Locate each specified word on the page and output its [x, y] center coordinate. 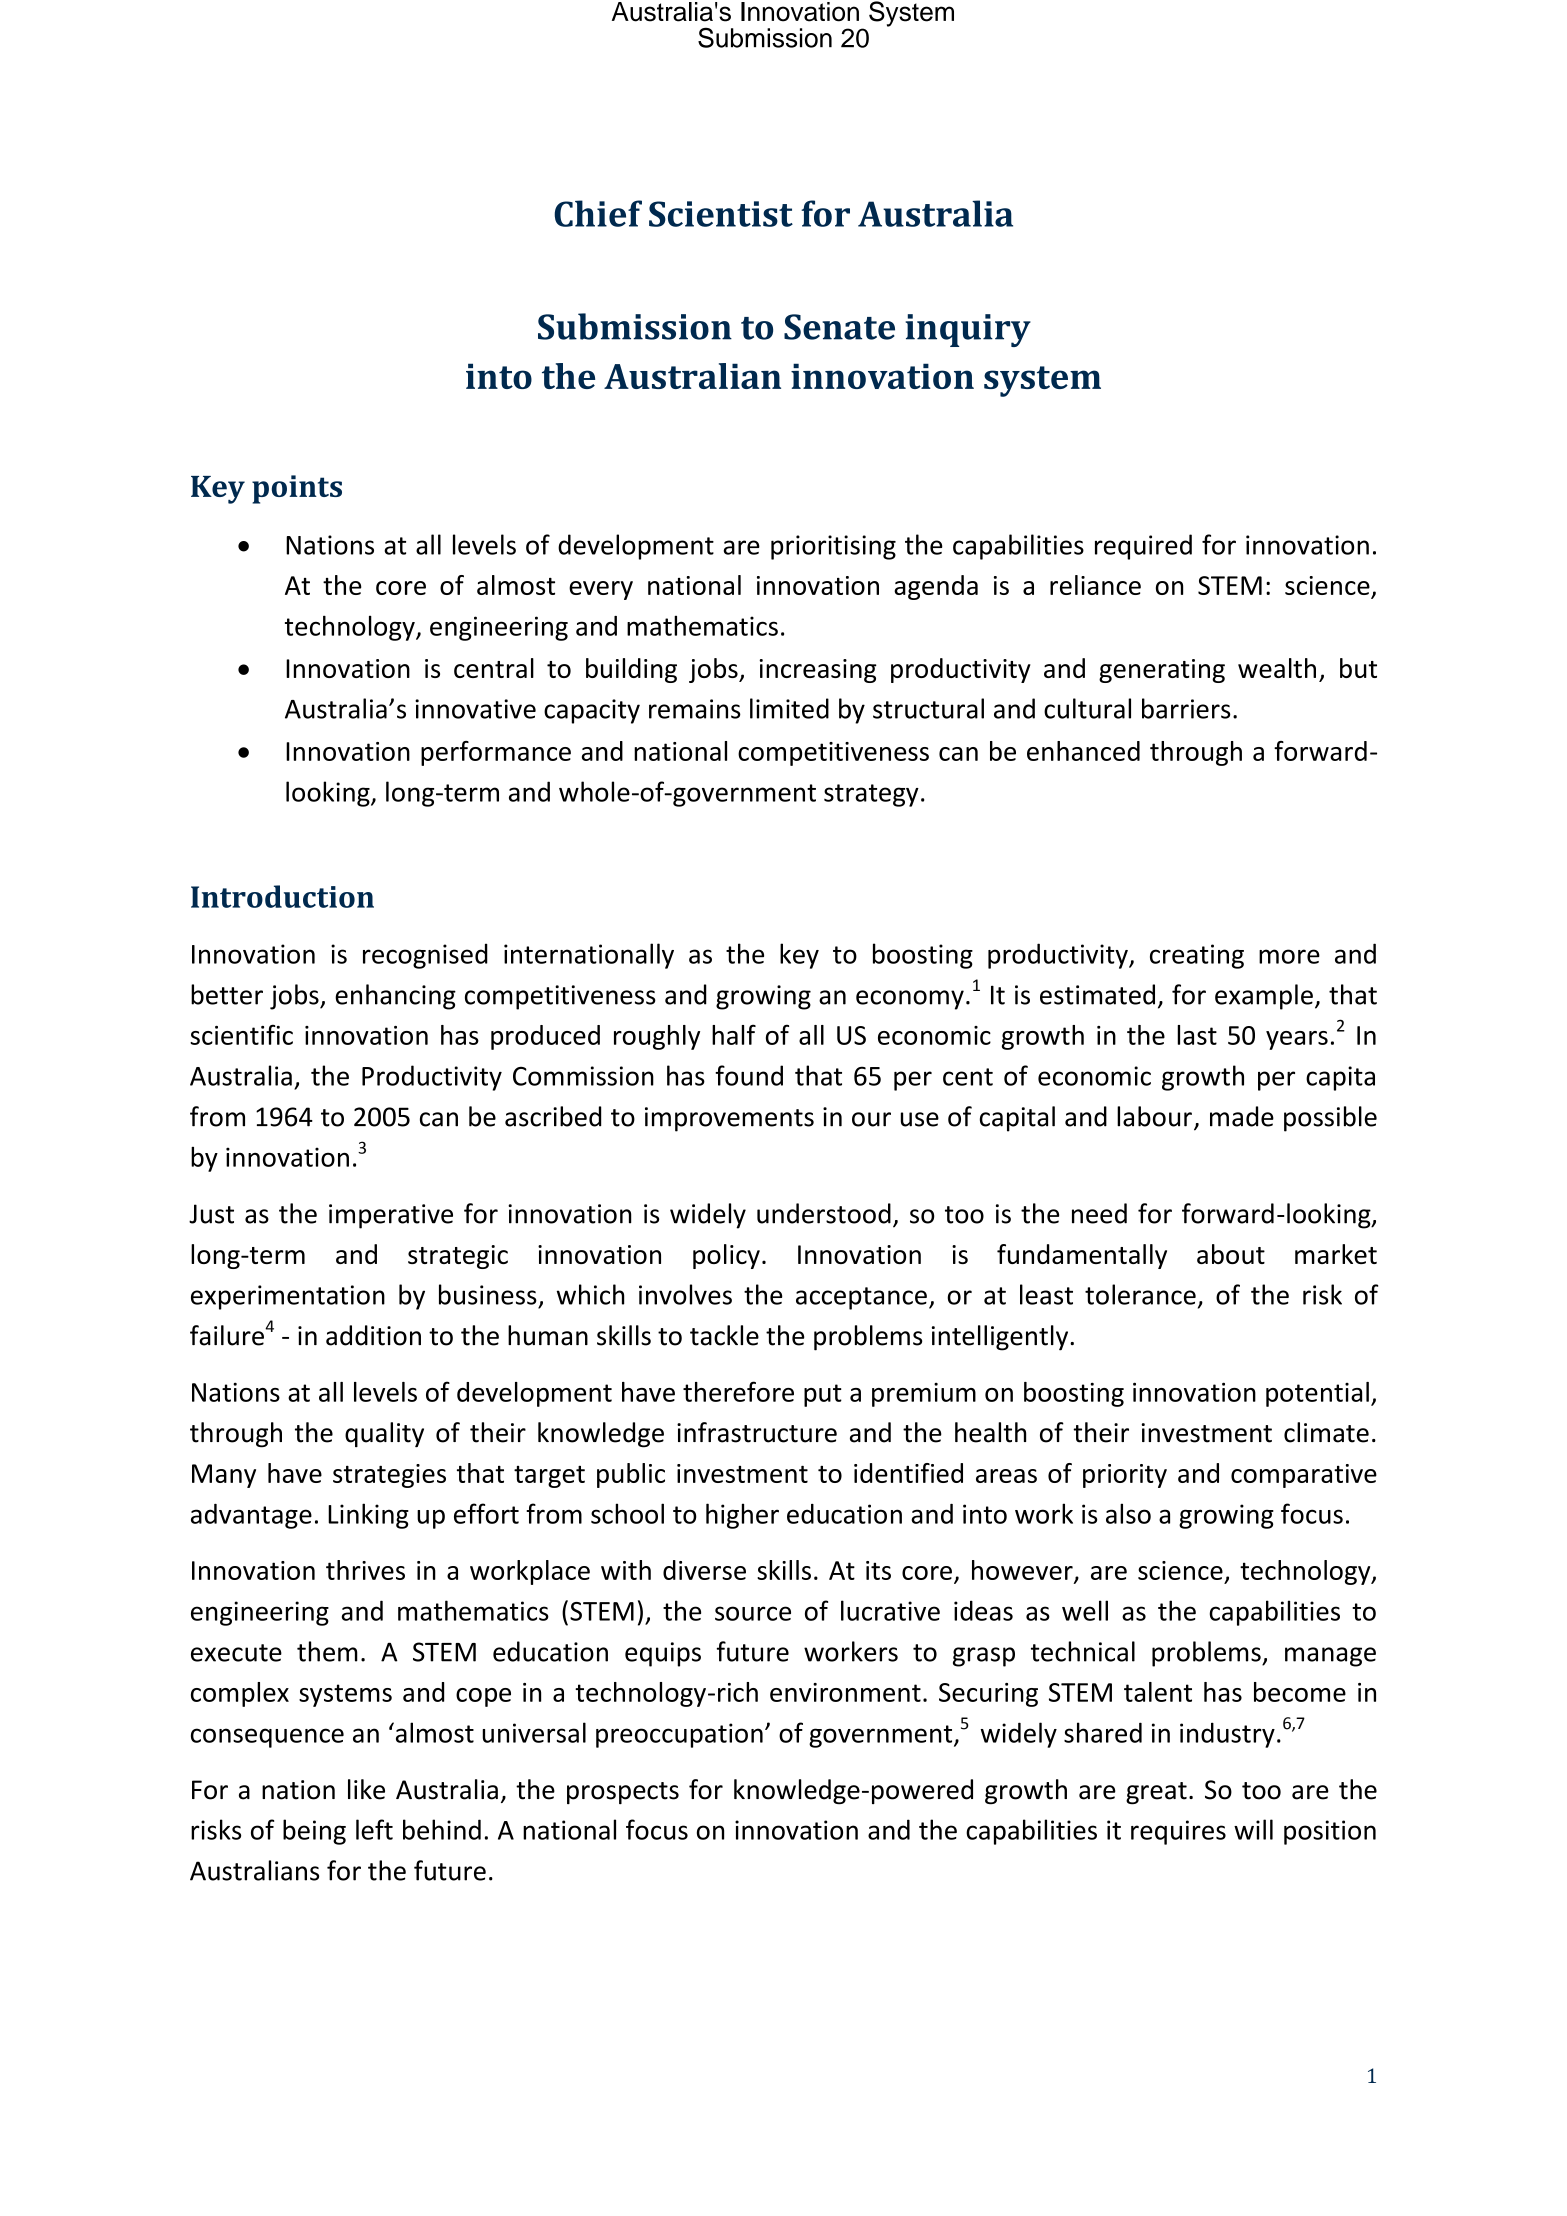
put [823, 1395]
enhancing [395, 997]
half [734, 1034]
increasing [818, 671]
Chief [598, 213]
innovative [475, 709]
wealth [1277, 668]
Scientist [721, 214]
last [1197, 1035]
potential [1317, 1394]
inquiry [968, 330]
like [366, 1789]
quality [384, 1435]
